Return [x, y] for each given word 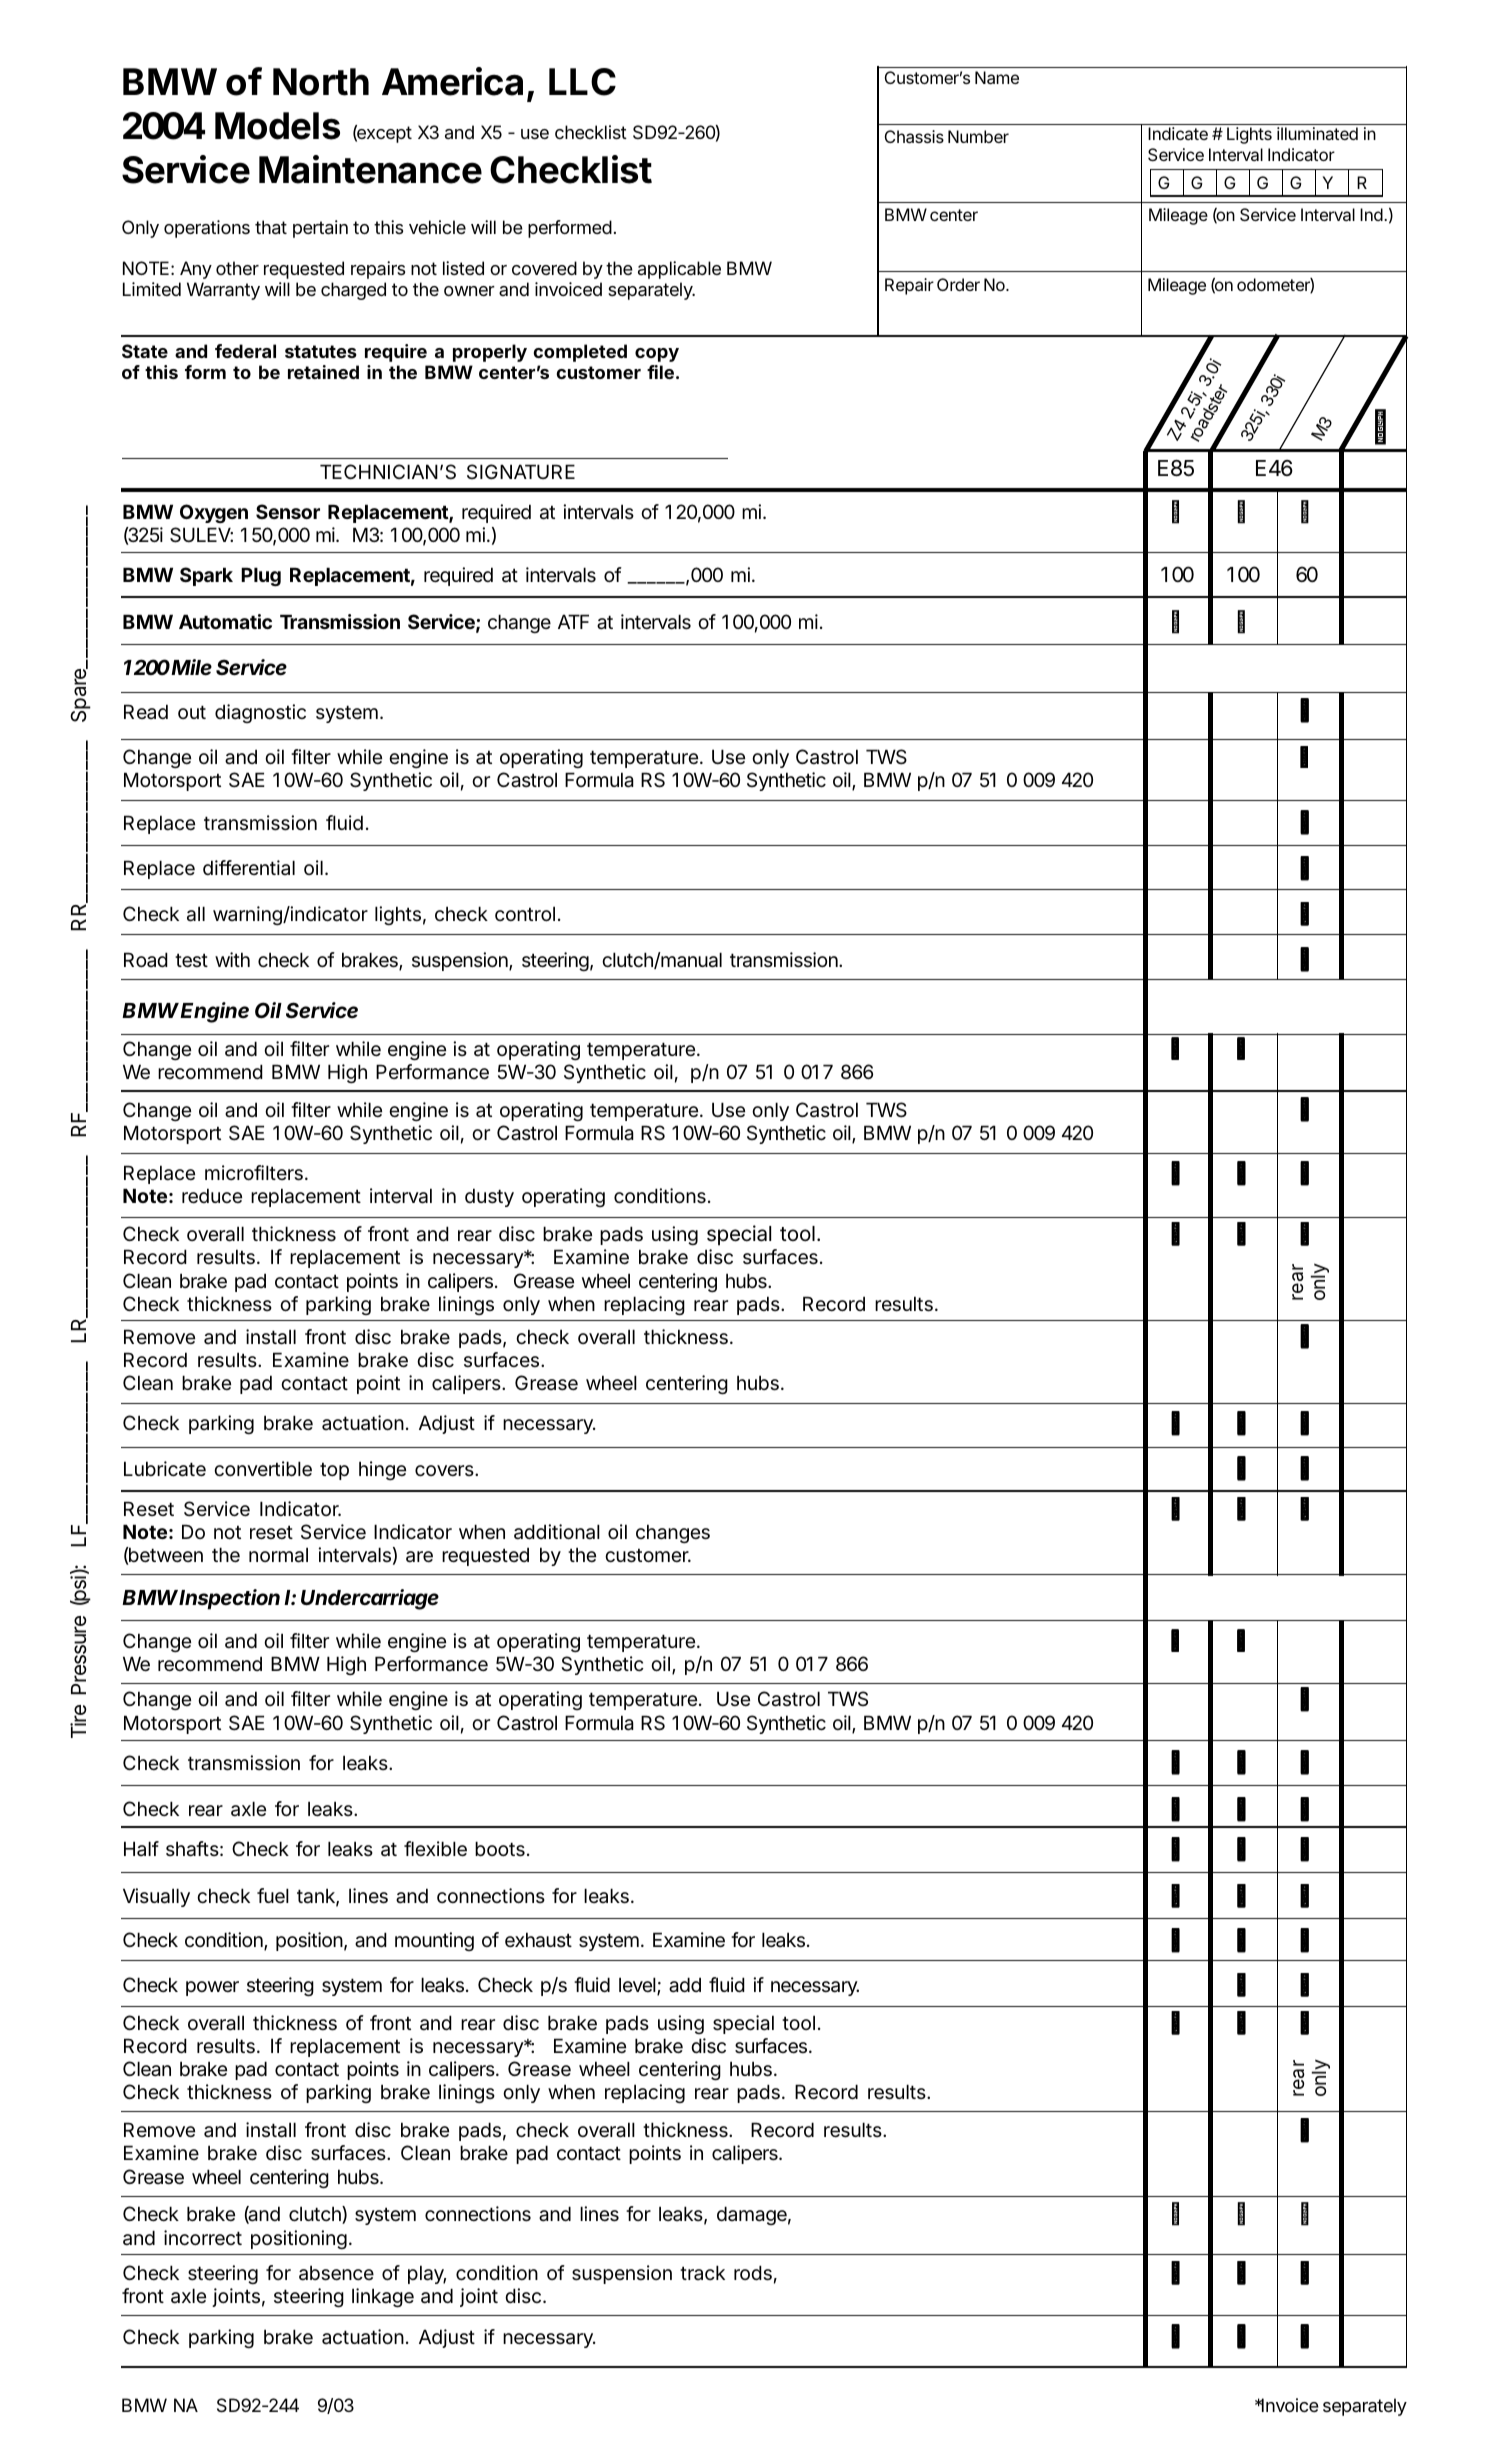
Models [277, 126]
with [232, 959]
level [638, 1986]
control [525, 913]
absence [336, 2273]
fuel [273, 1896]
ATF [573, 621]
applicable [679, 272]
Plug [261, 576]
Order [958, 284]
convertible [263, 1469]
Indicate [1178, 133]
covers [445, 1471]
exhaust [538, 1940]
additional [557, 1532]
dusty [489, 1197]
